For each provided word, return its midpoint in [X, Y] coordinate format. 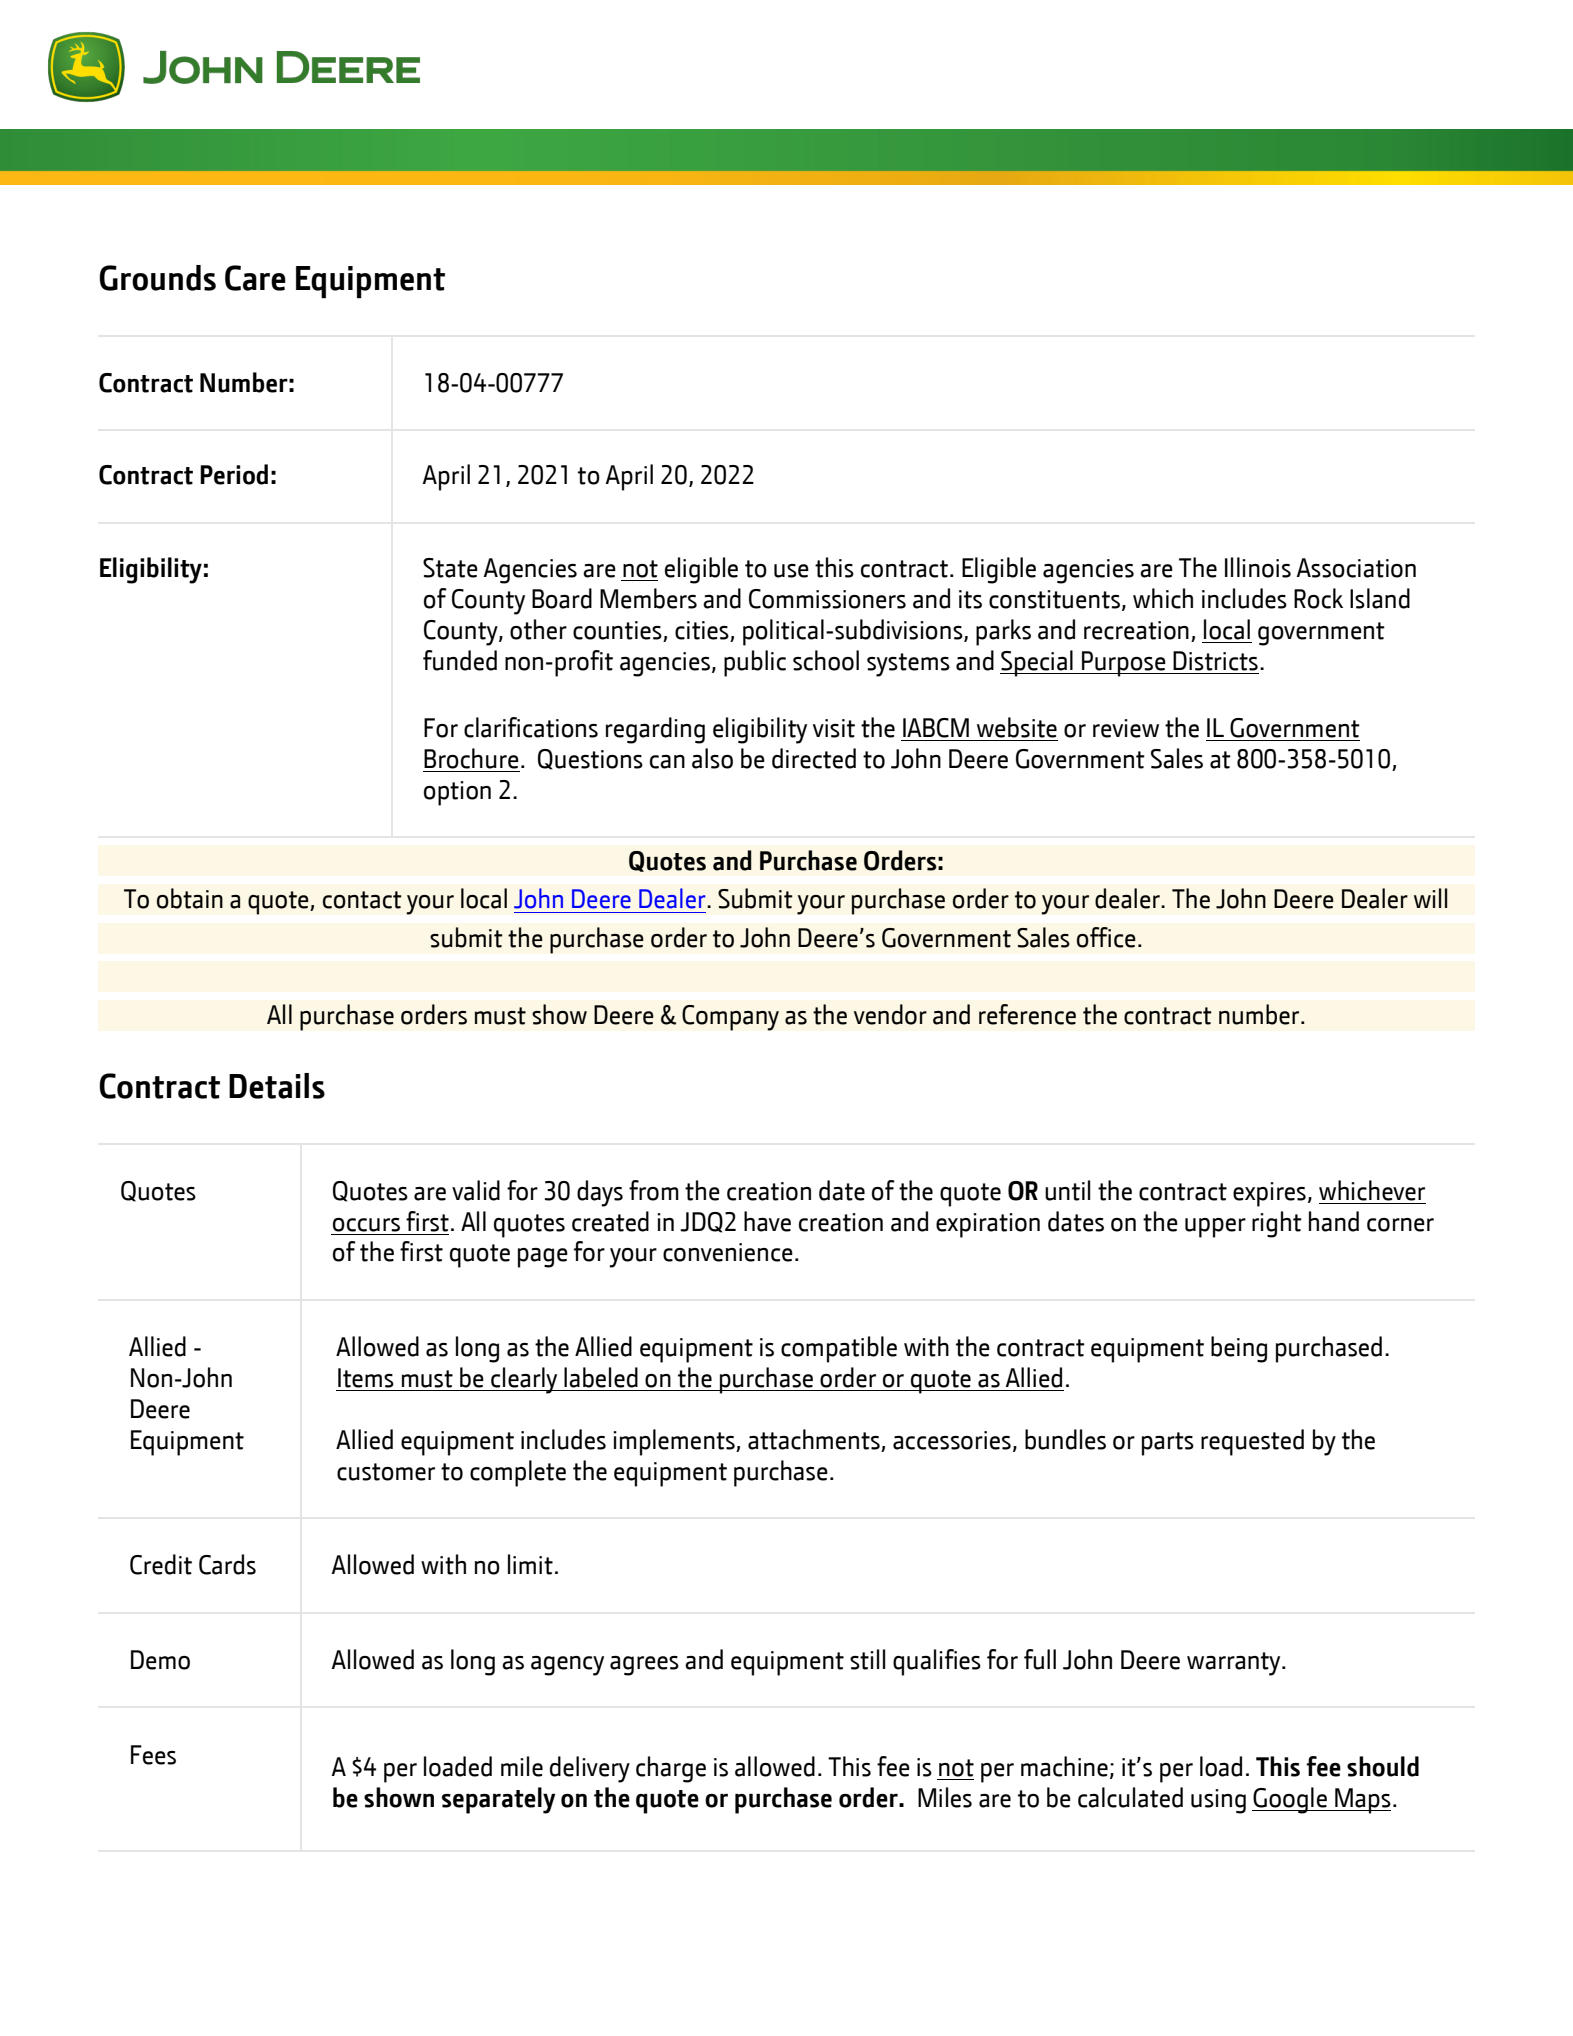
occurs [366, 1225]
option [457, 793]
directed [814, 758]
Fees [153, 1755]
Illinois [1258, 567]
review [1126, 728]
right [1277, 1224]
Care [255, 278]
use [791, 571]
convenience [728, 1252]
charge [671, 1769]
